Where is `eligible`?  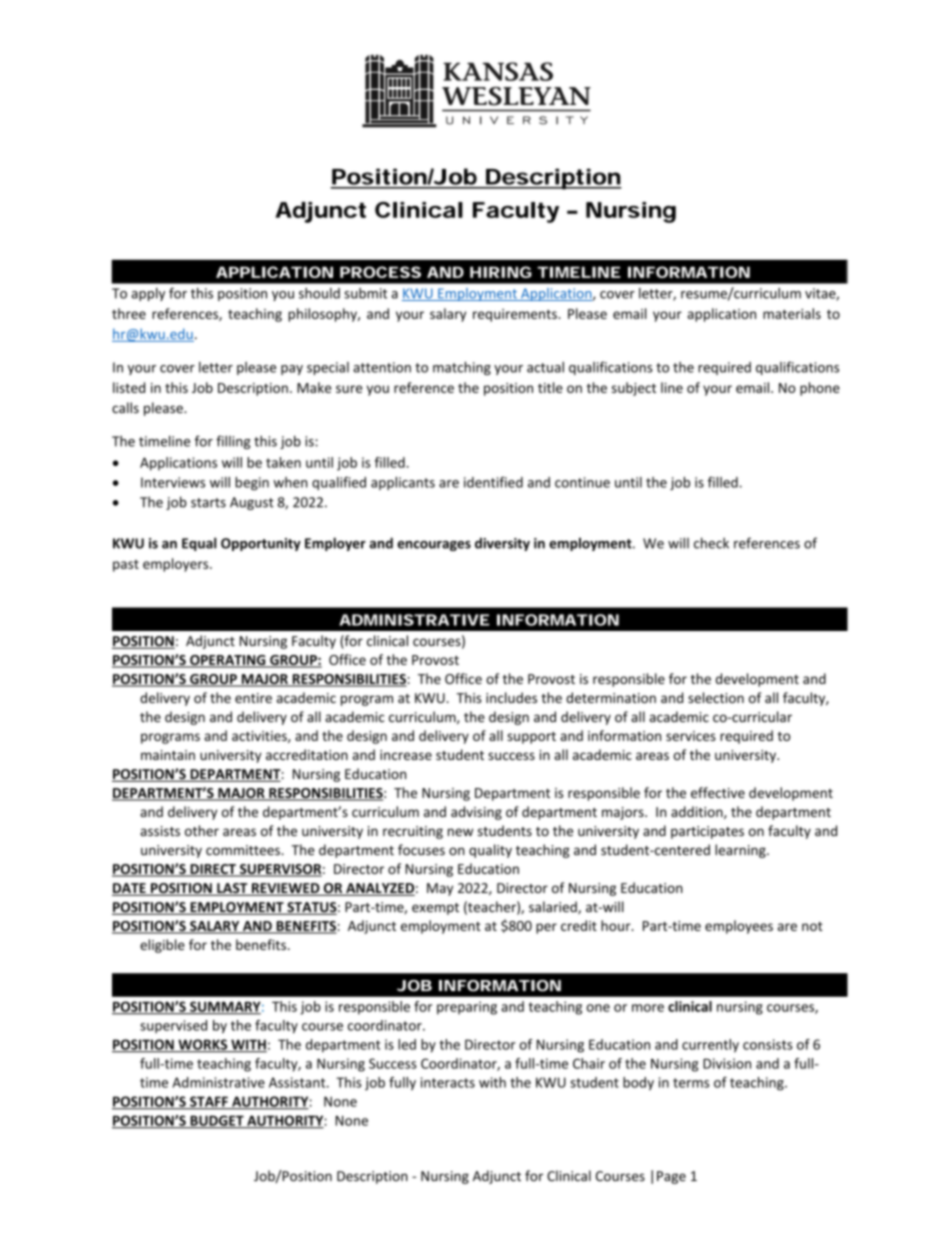
eligible is located at coordinates (162, 946).
